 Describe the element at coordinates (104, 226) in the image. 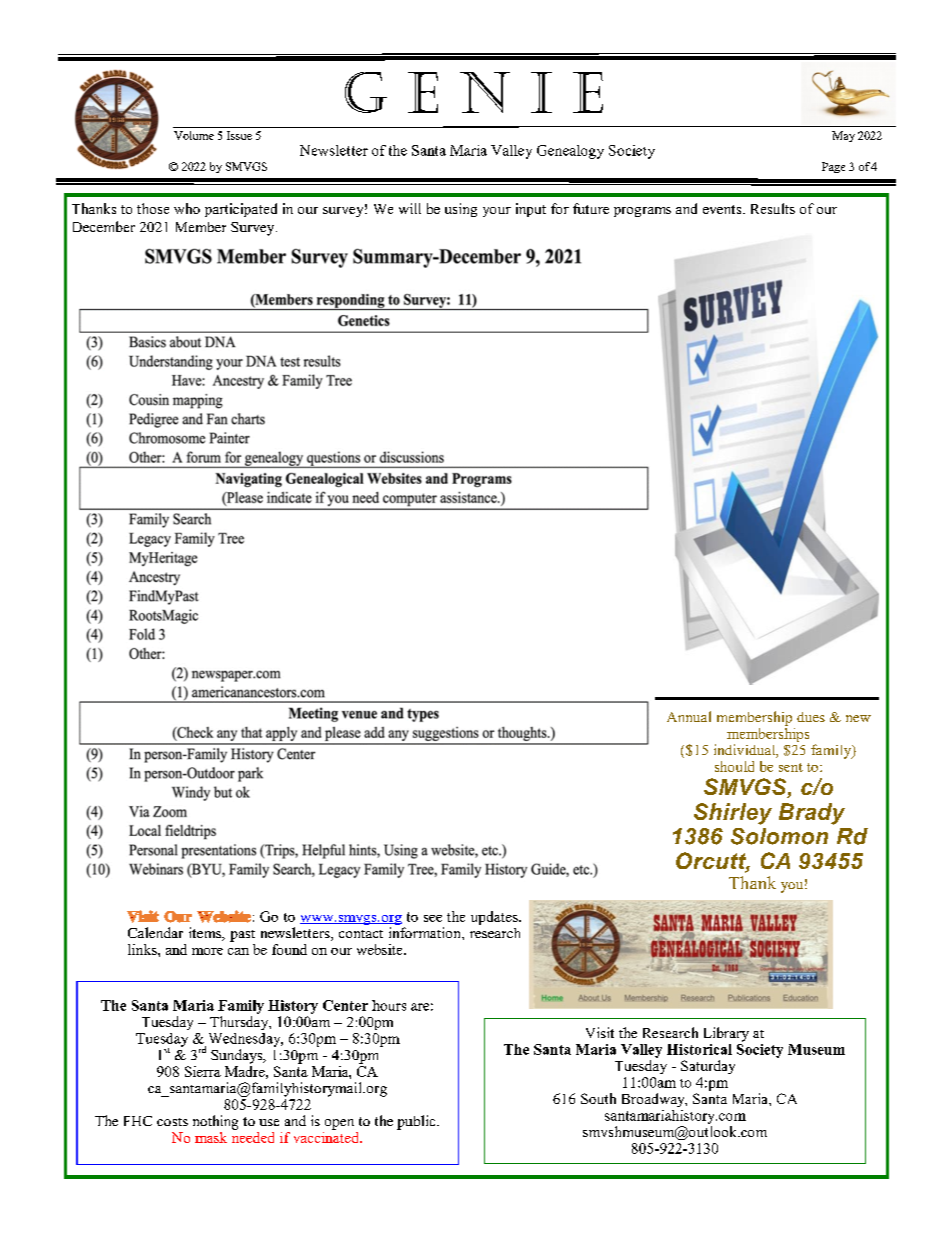

I see `December` at that location.
